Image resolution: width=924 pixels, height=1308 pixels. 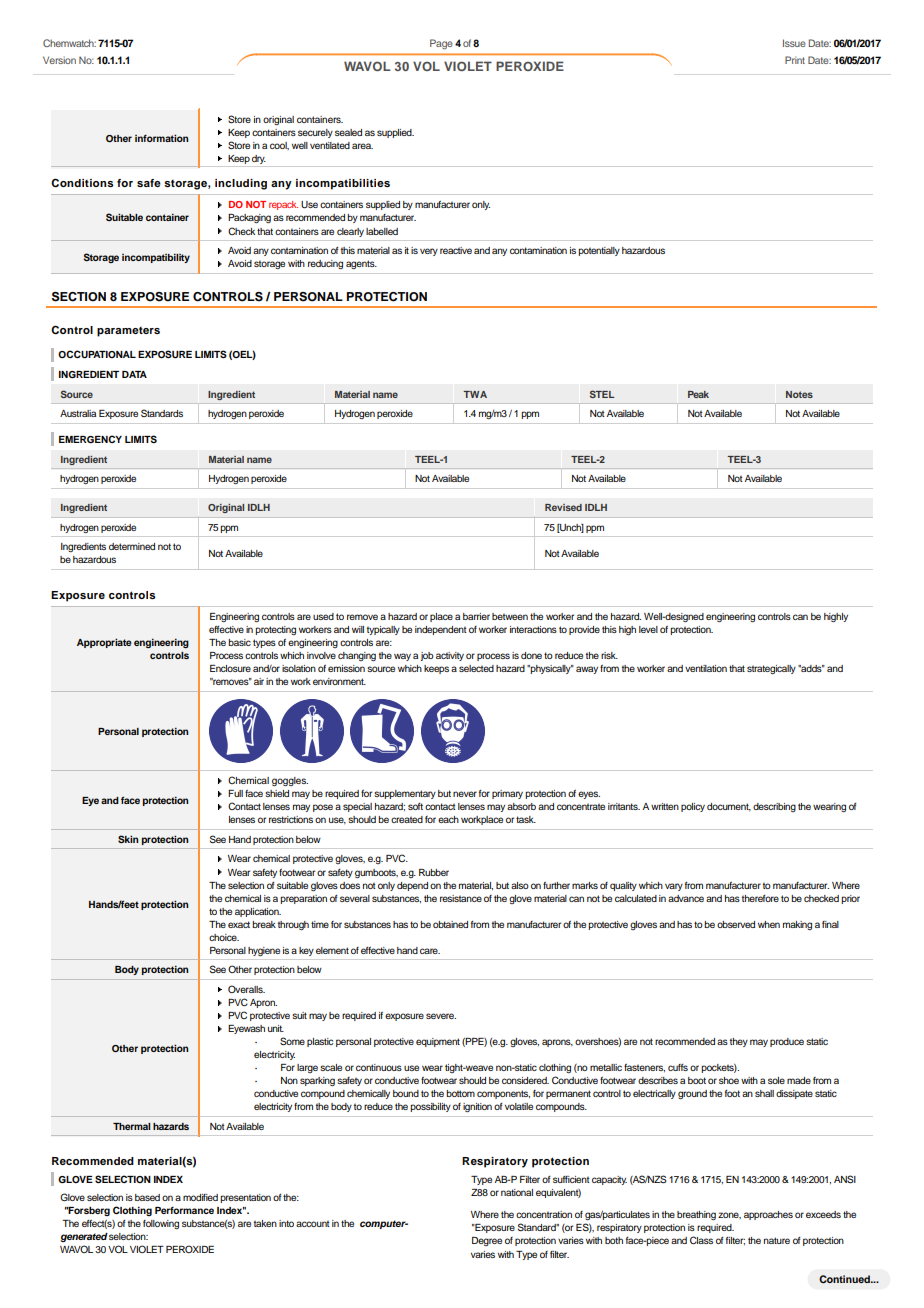 What do you see at coordinates (104, 643) in the screenshot?
I see `Appropriate` at bounding box center [104, 643].
